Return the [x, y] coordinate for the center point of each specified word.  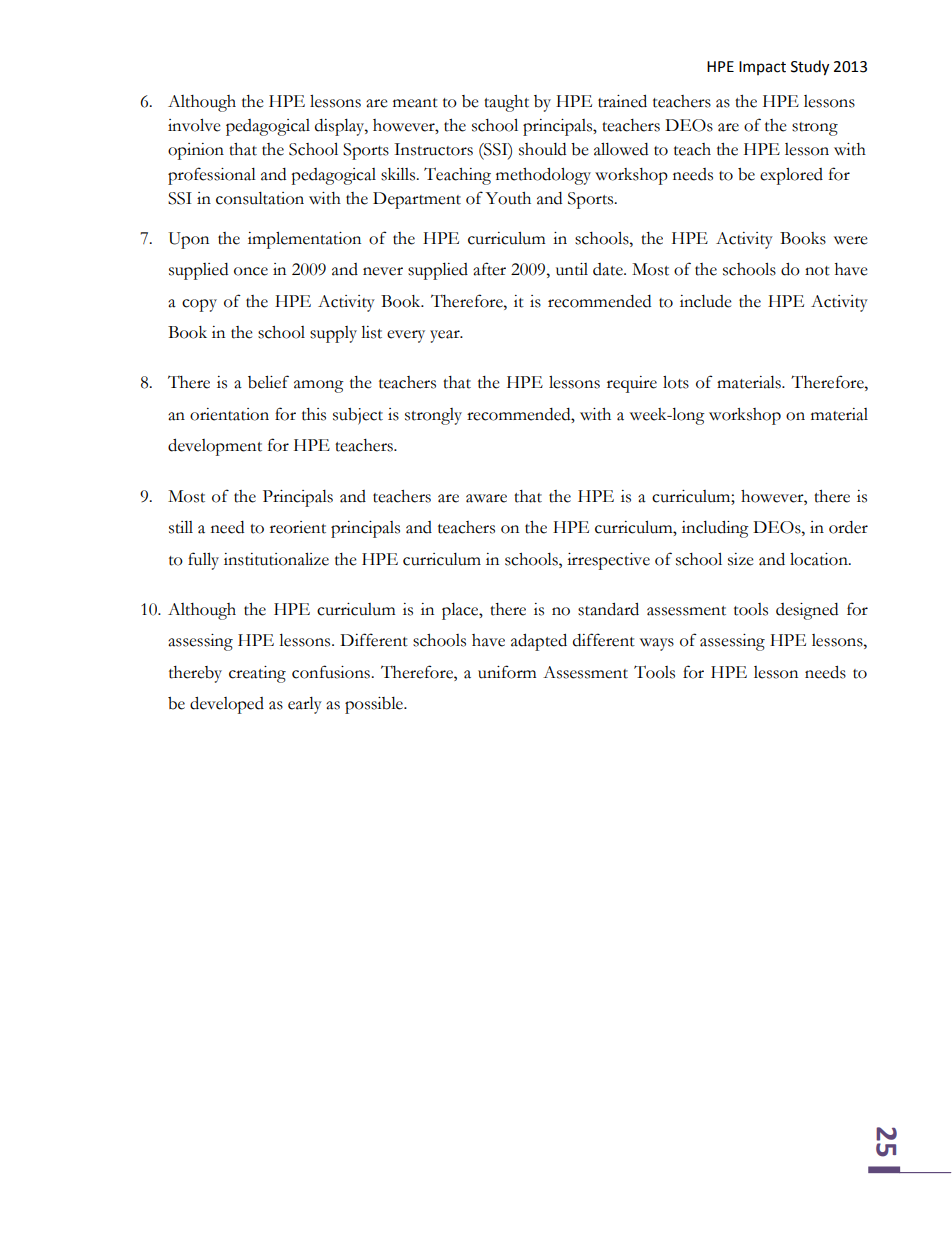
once [251, 271]
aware [486, 498]
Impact [762, 68]
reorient [298, 527]
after [489, 269]
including [715, 529]
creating [257, 674]
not [817, 271]
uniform [507, 672]
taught [506, 103]
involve [194, 125]
